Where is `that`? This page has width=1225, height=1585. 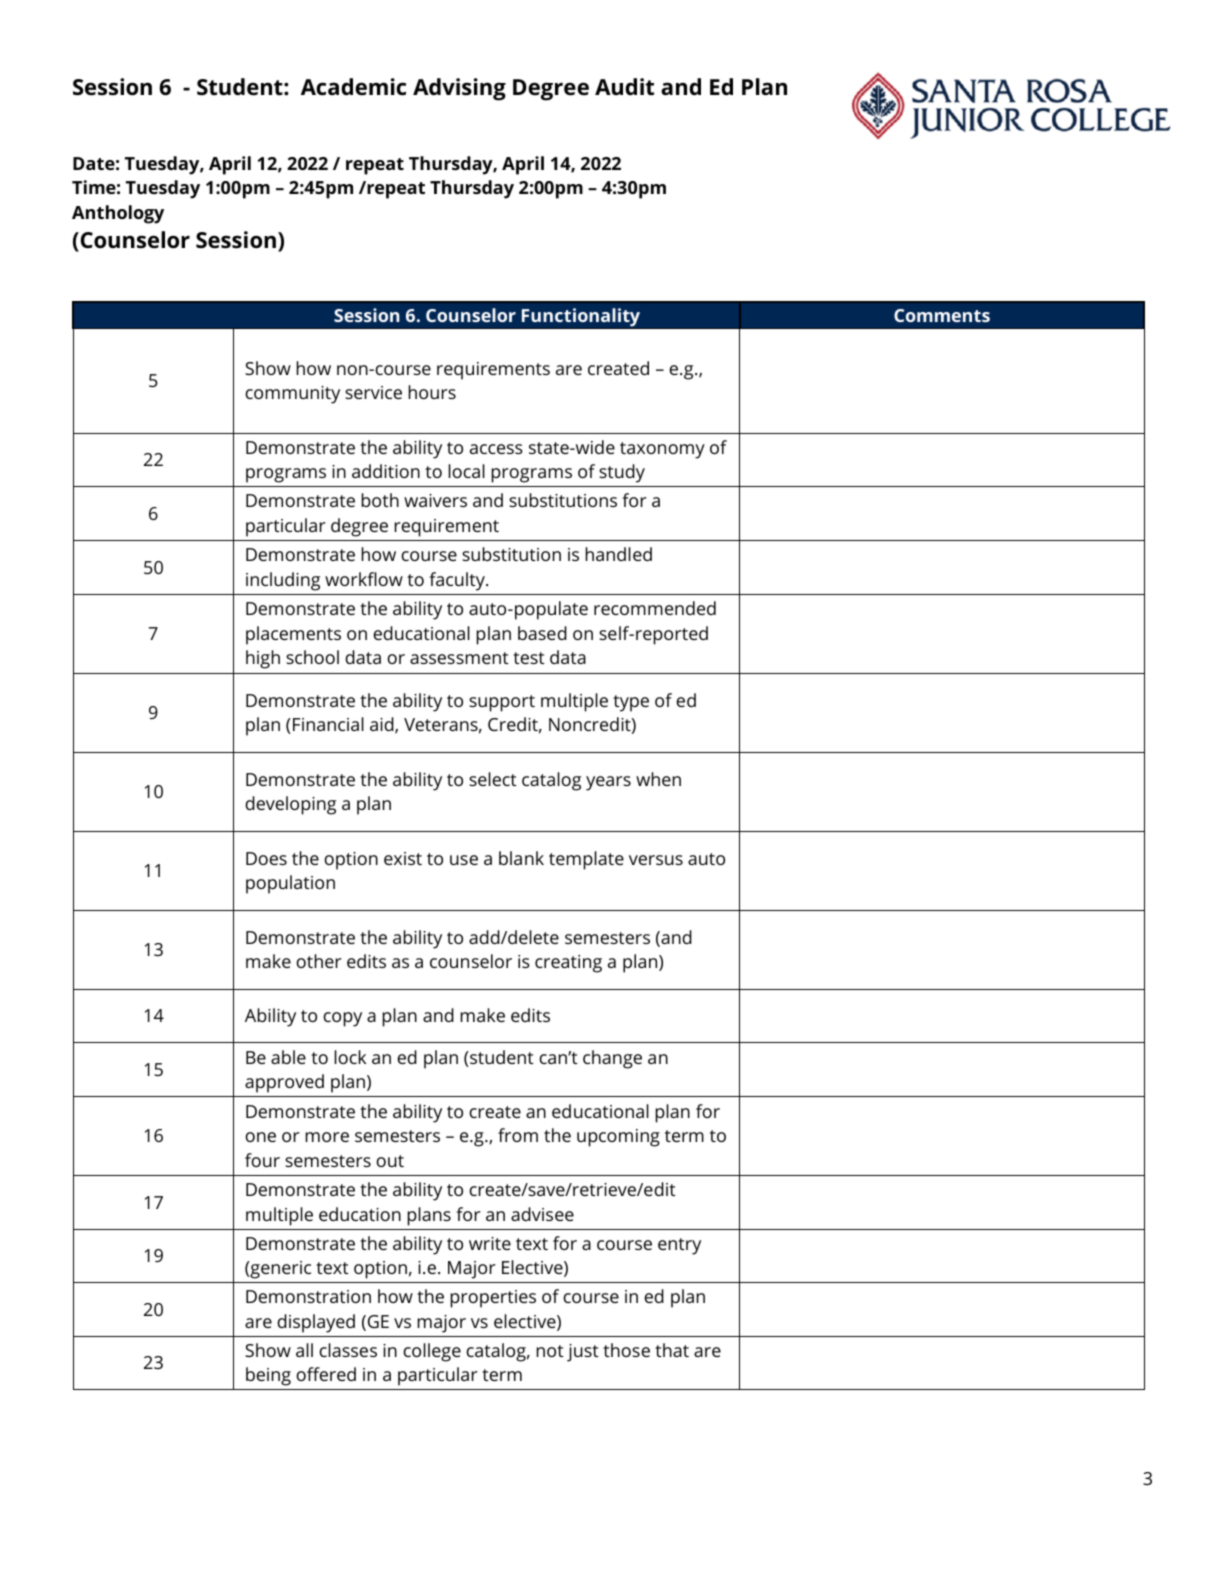 that is located at coordinates (672, 1350).
